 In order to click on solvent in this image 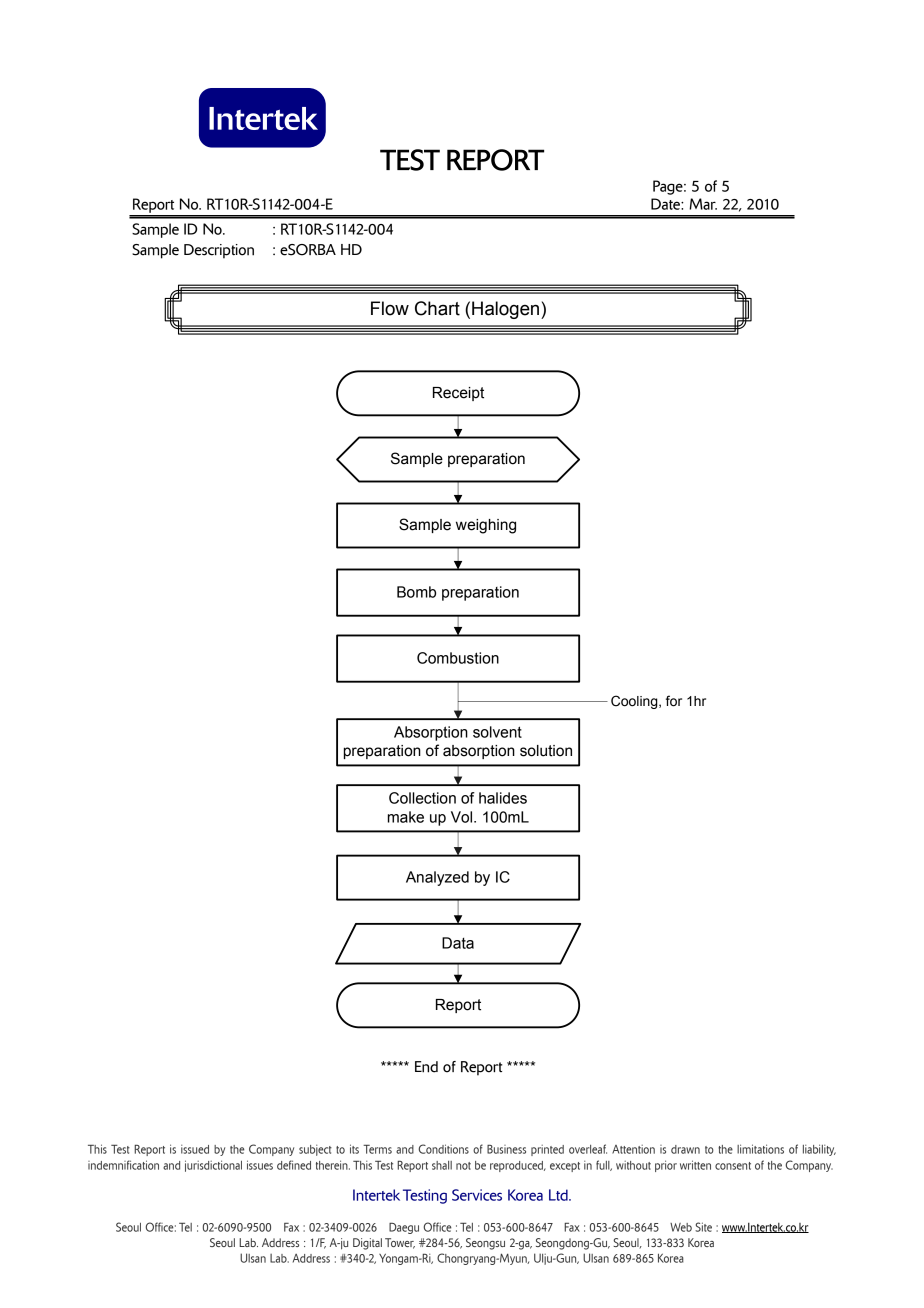, I will do `click(497, 732)`.
